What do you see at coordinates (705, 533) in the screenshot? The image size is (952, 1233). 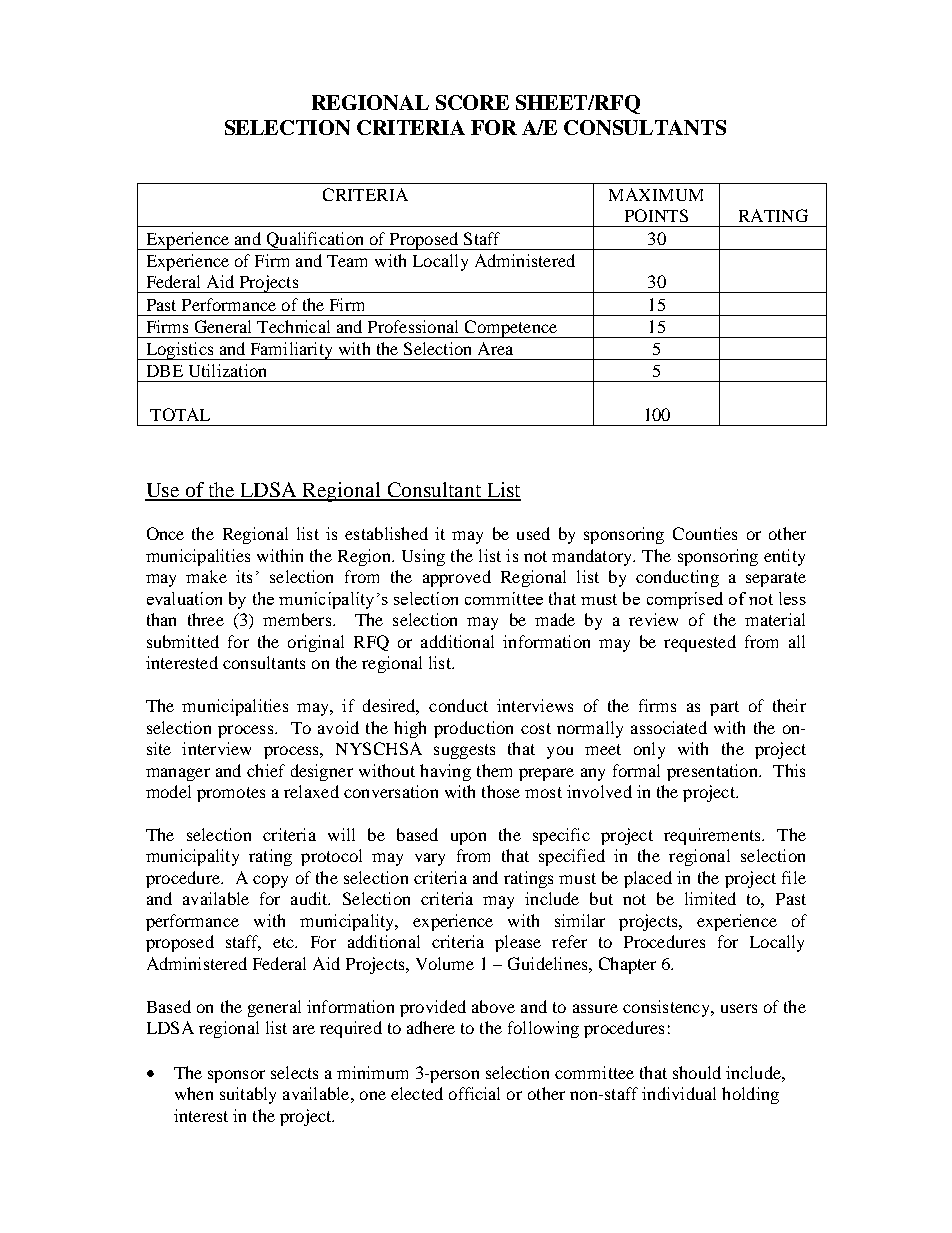 I see `Counties` at bounding box center [705, 533].
